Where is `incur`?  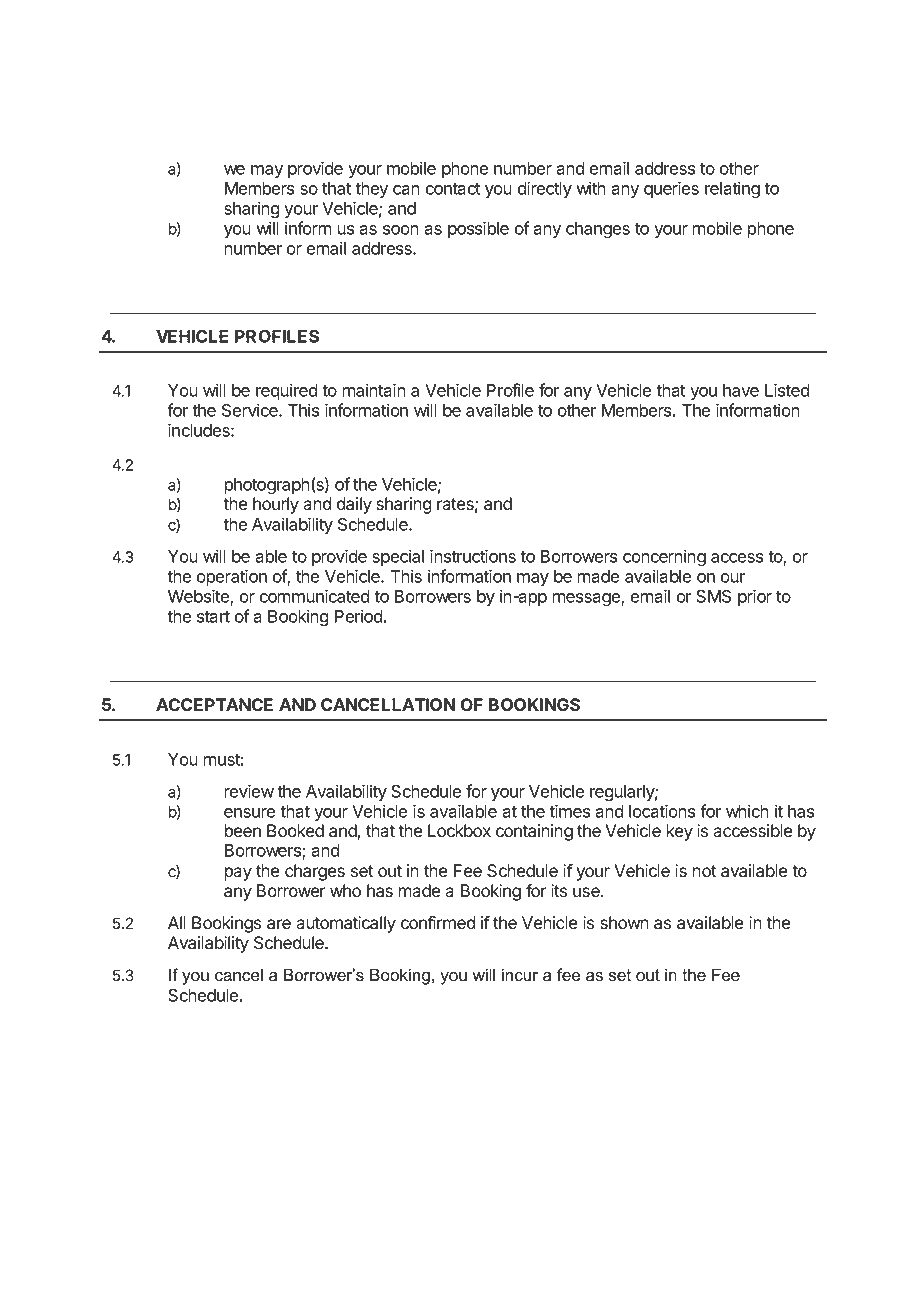 incur is located at coordinates (520, 975).
